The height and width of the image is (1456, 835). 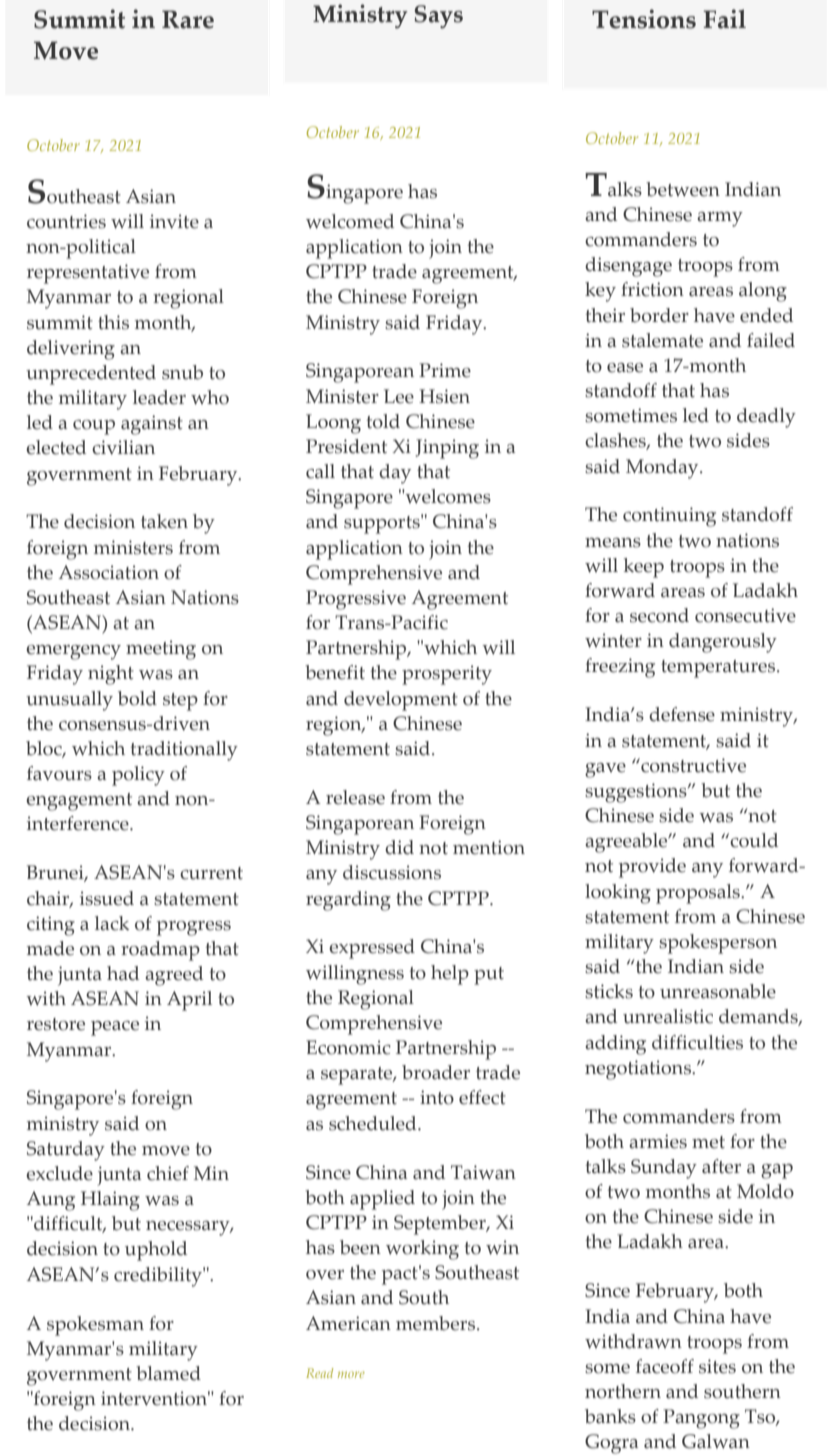 What do you see at coordinates (717, 1366) in the image?
I see `sites` at bounding box center [717, 1366].
